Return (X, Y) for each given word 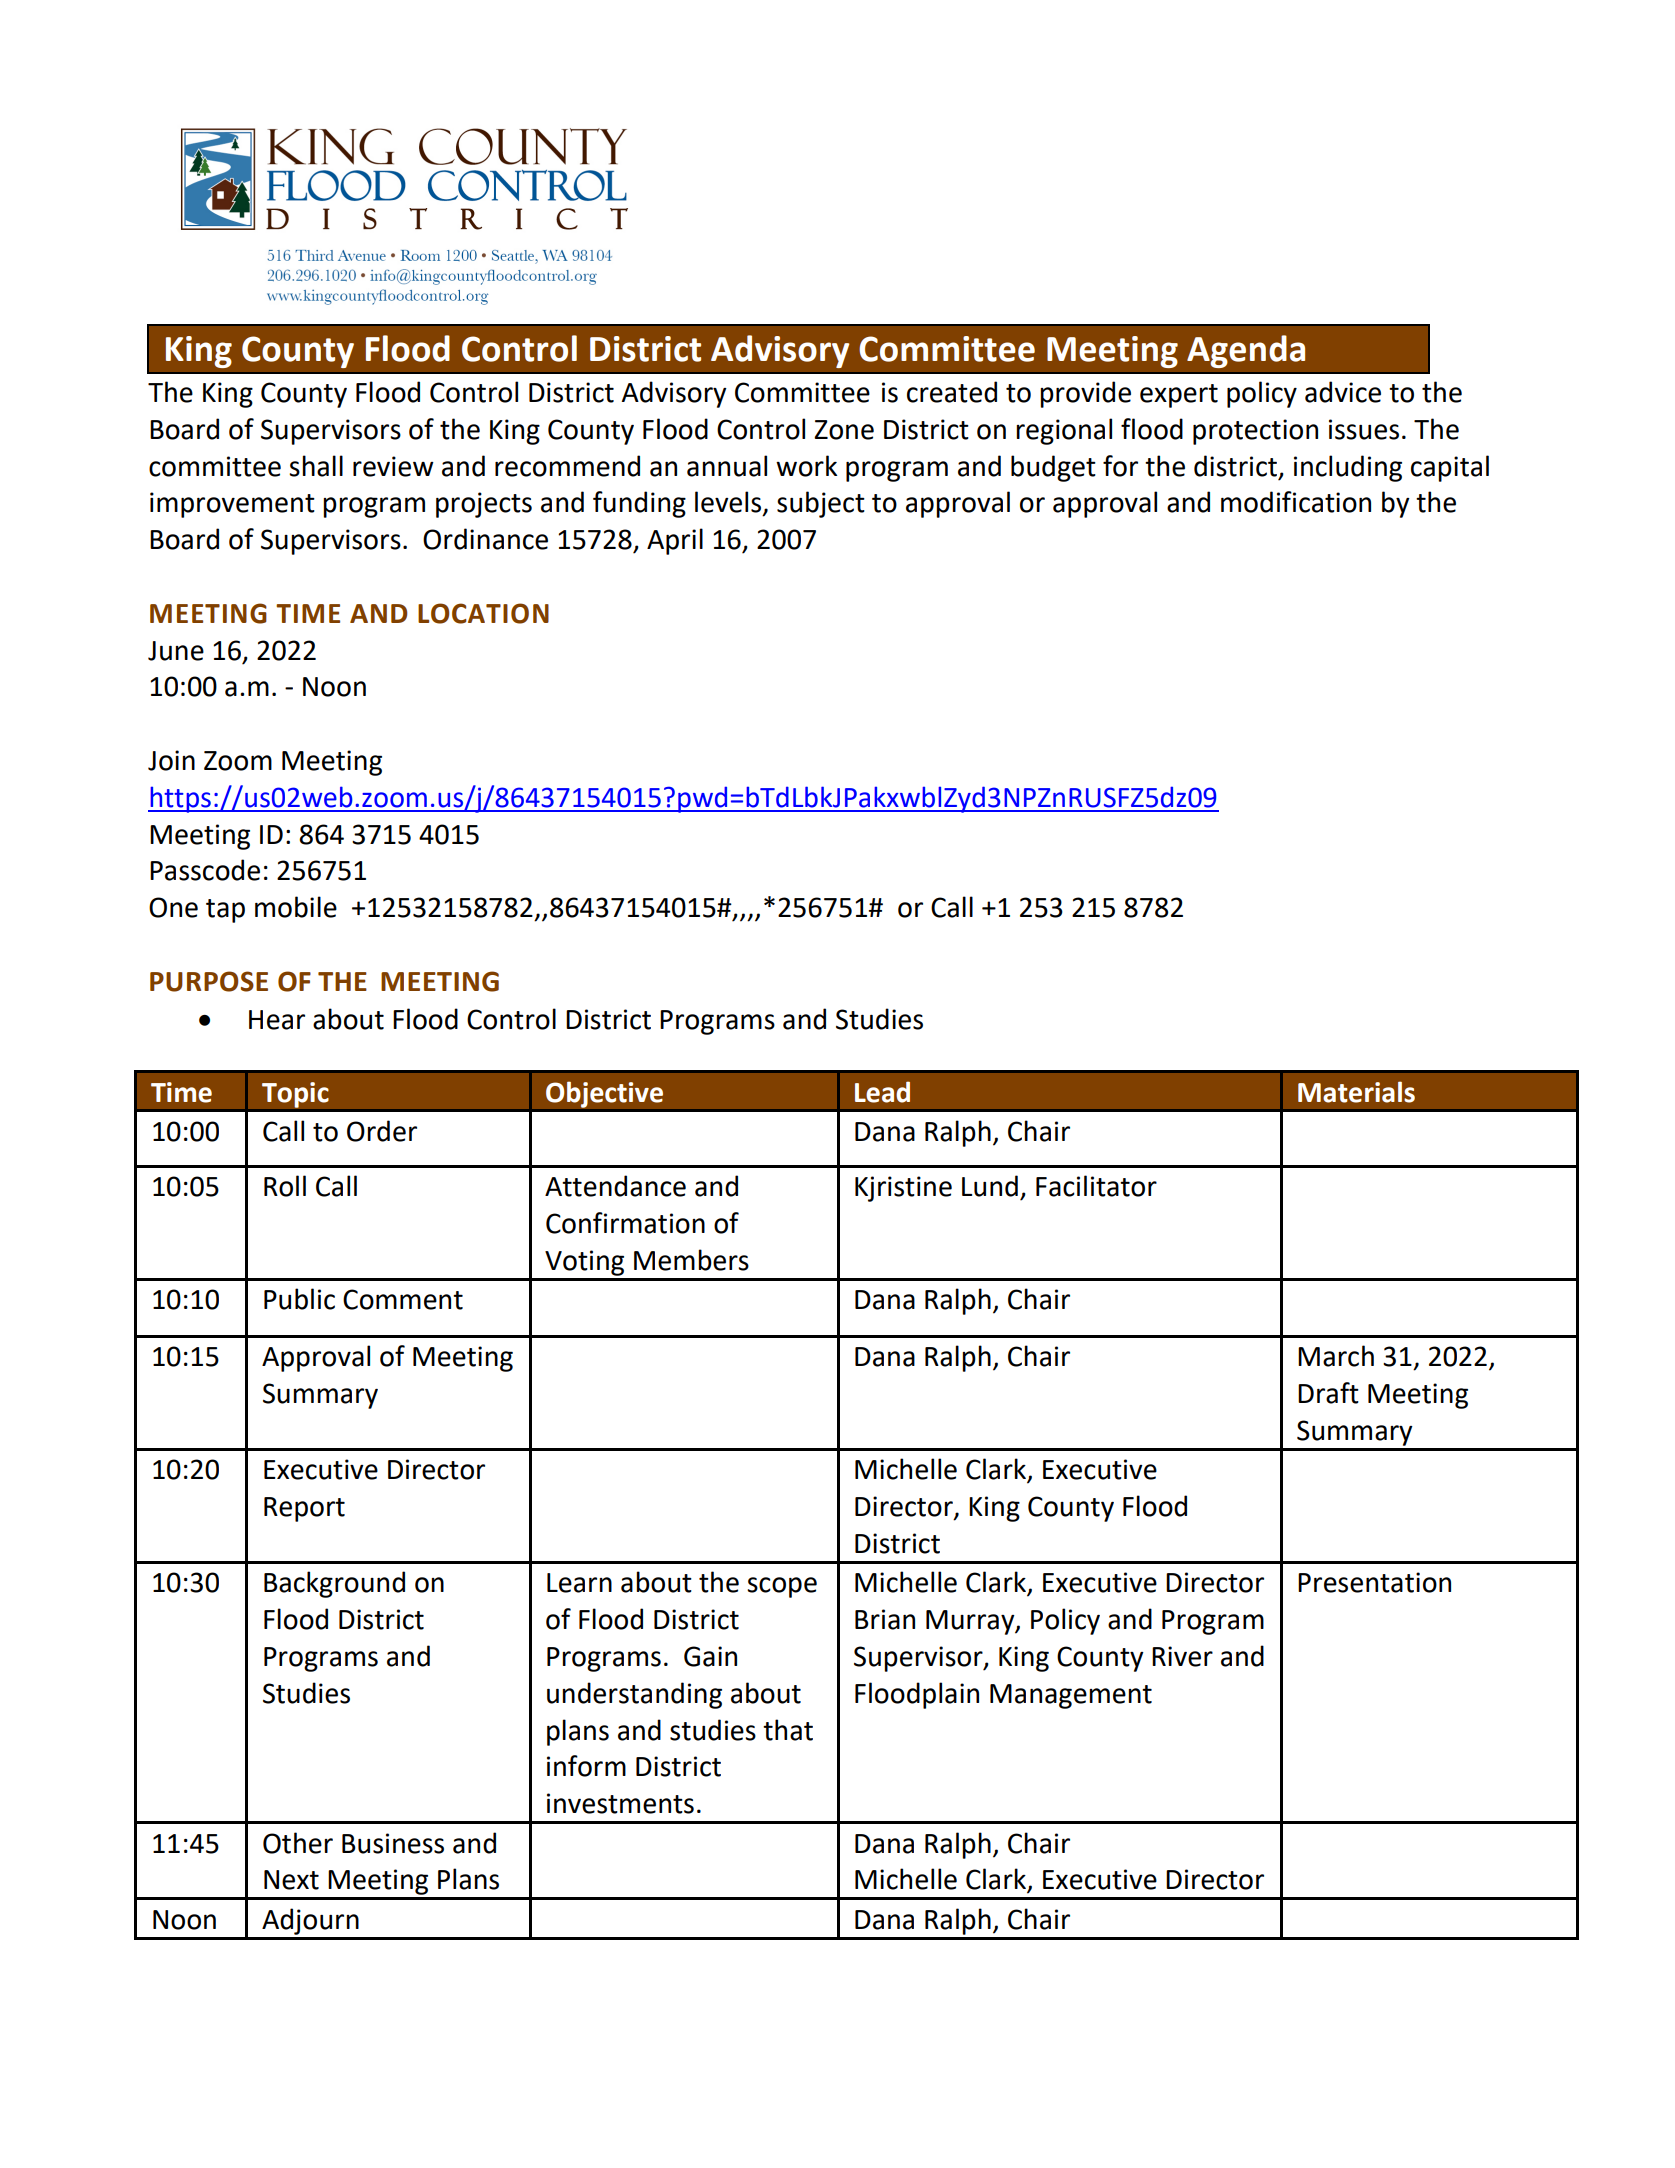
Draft (1328, 1393)
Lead (882, 1092)
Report (304, 1509)
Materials (1356, 1092)
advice (1343, 392)
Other (298, 1843)
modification (1296, 502)
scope (782, 1587)
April (675, 541)
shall (316, 466)
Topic (295, 1095)
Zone (844, 430)
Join (171, 760)
